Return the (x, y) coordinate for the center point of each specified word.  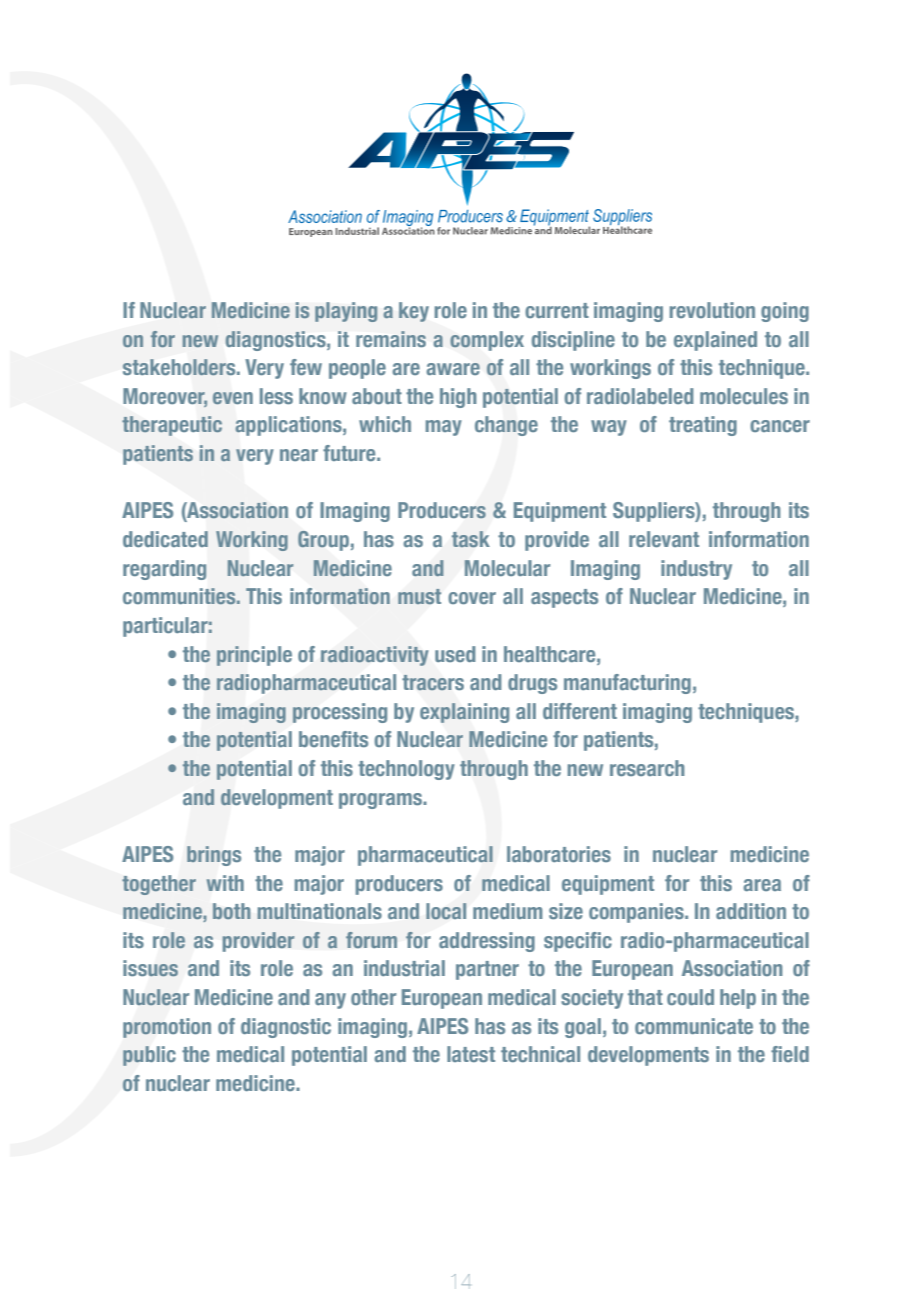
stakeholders (180, 367)
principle (254, 656)
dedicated (165, 539)
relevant (664, 539)
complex (487, 341)
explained (715, 341)
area (762, 885)
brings (214, 856)
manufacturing (627, 684)
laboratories (559, 854)
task (471, 539)
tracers (433, 682)
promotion (167, 1028)
